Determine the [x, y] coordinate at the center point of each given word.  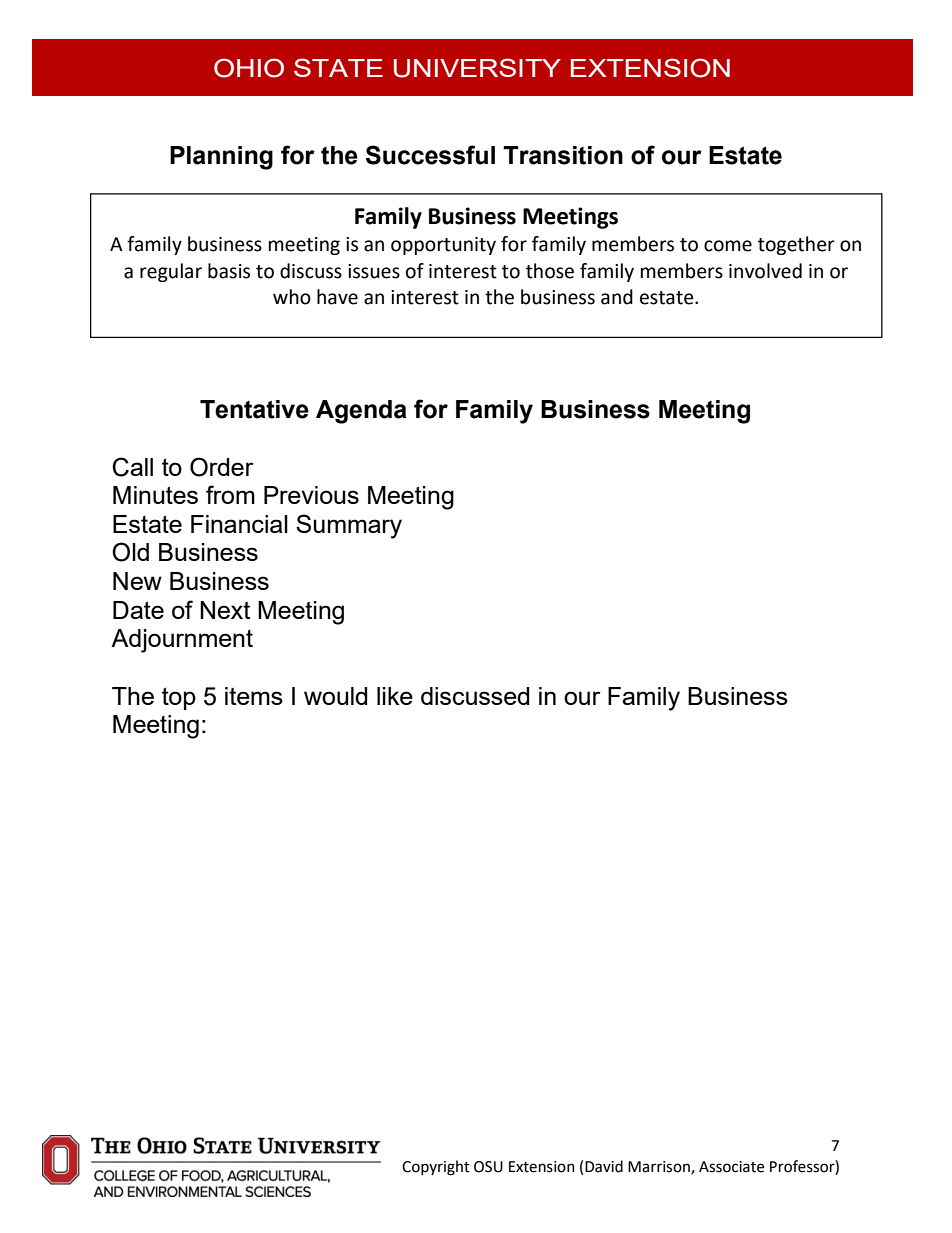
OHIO [249, 68]
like [395, 696]
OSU [488, 1167]
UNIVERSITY [477, 68]
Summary [349, 526]
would [335, 696]
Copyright [436, 1168]
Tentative [254, 409]
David [604, 1166]
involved [765, 271]
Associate [731, 1167]
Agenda [361, 412]
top [179, 698]
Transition [563, 155]
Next [225, 610]
